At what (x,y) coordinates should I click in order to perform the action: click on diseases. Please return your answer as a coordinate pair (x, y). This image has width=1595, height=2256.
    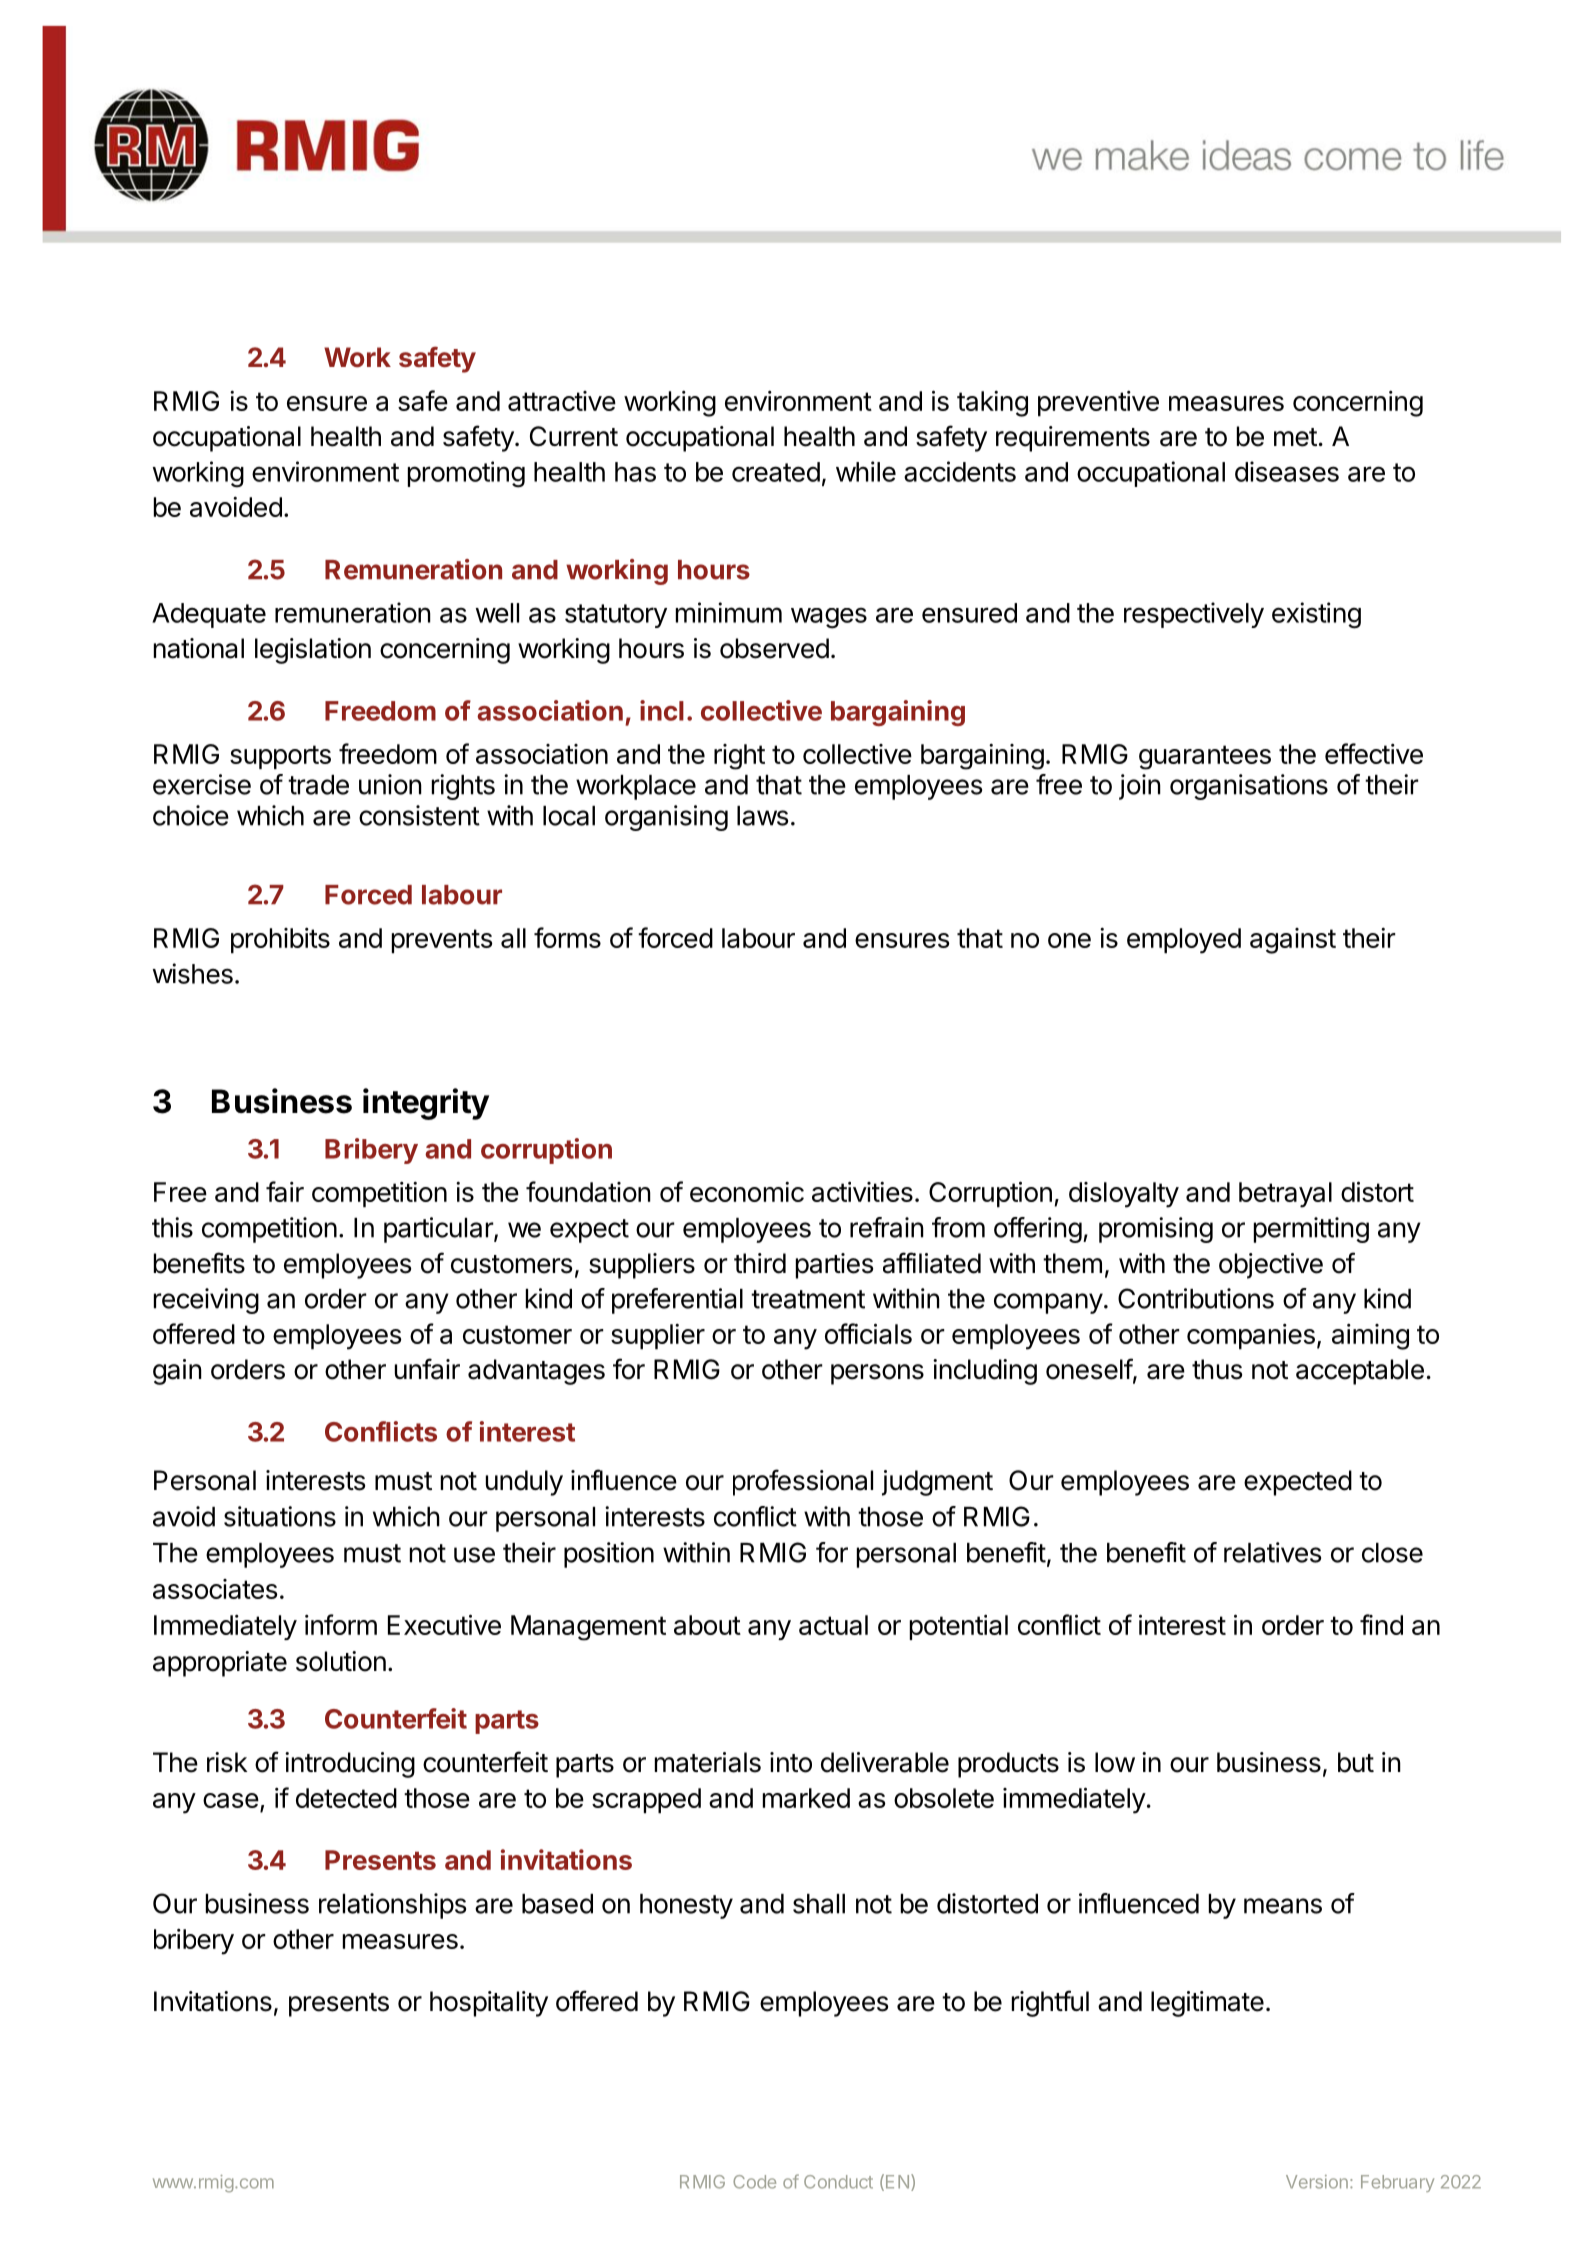
    Looking at the image, I should click on (1287, 471).
